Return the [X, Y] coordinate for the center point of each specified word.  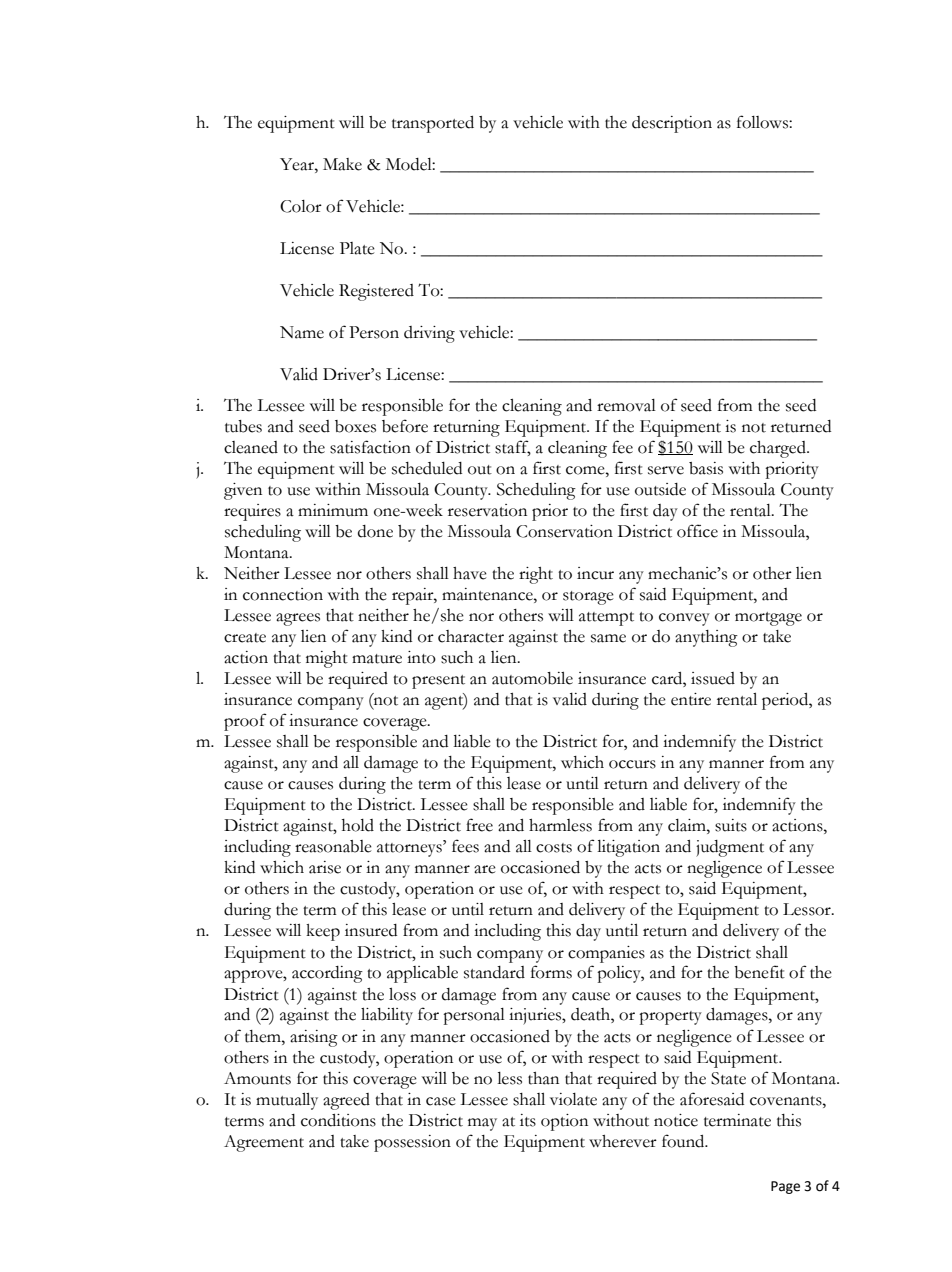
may [482, 1124]
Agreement [264, 1143]
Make [342, 164]
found [684, 1141]
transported [433, 124]
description [672, 124]
